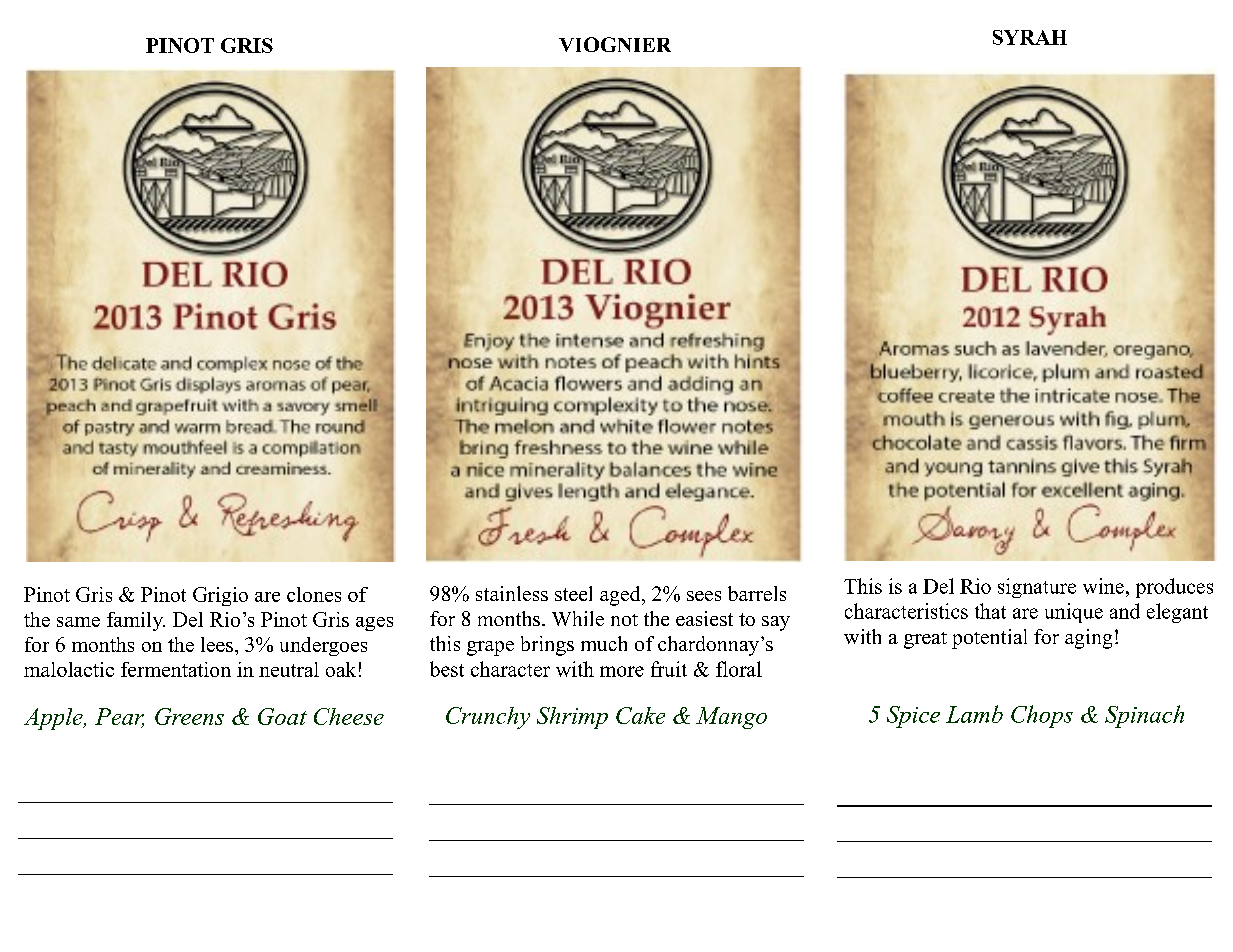 The height and width of the screenshot is (952, 1233). What do you see at coordinates (1030, 37) in the screenshot?
I see `SYRAH` at bounding box center [1030, 37].
